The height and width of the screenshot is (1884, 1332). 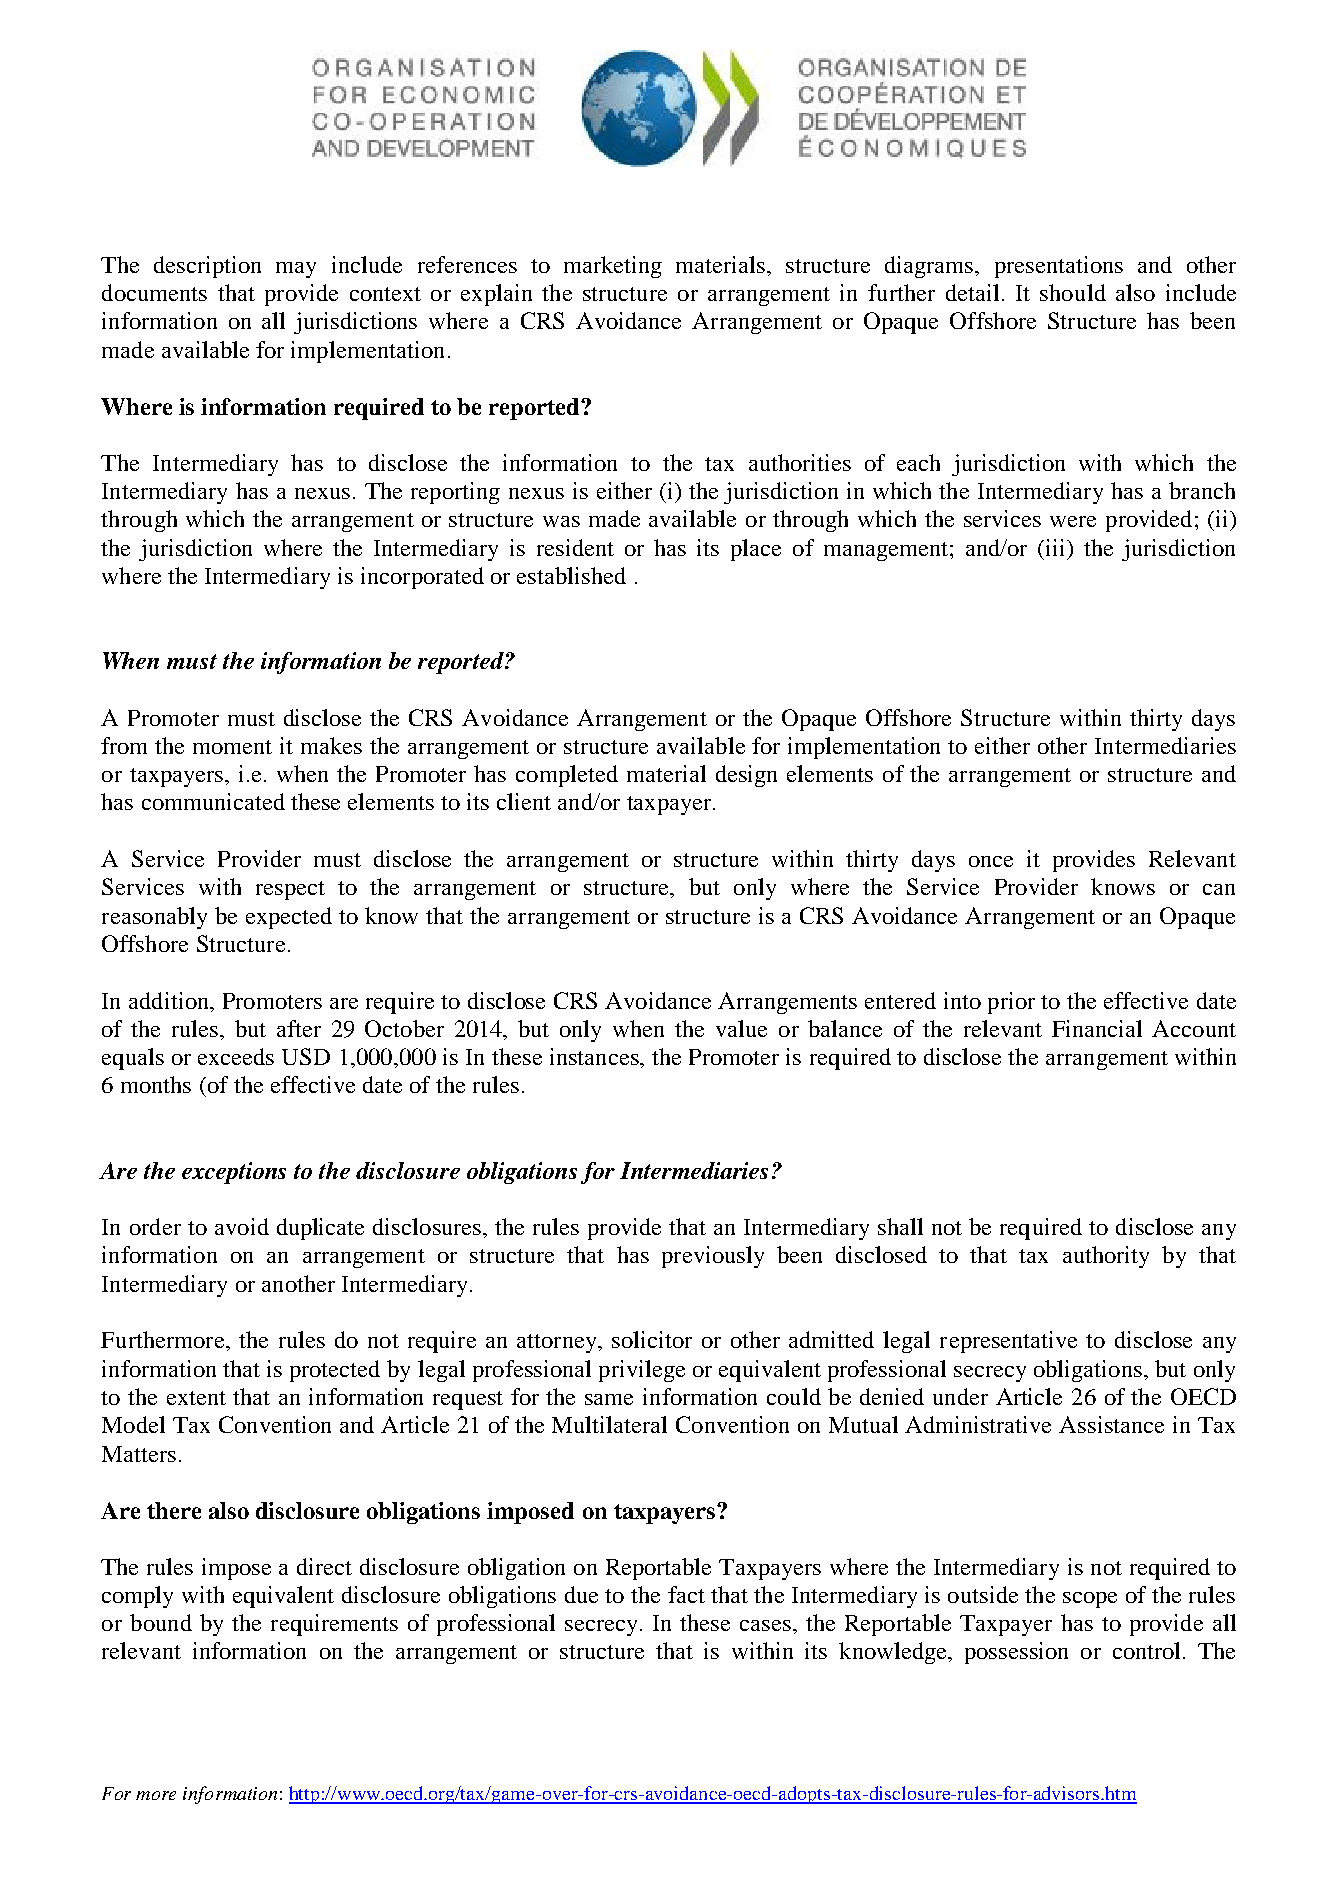 What do you see at coordinates (296, 270) in the screenshot?
I see `may` at bounding box center [296, 270].
